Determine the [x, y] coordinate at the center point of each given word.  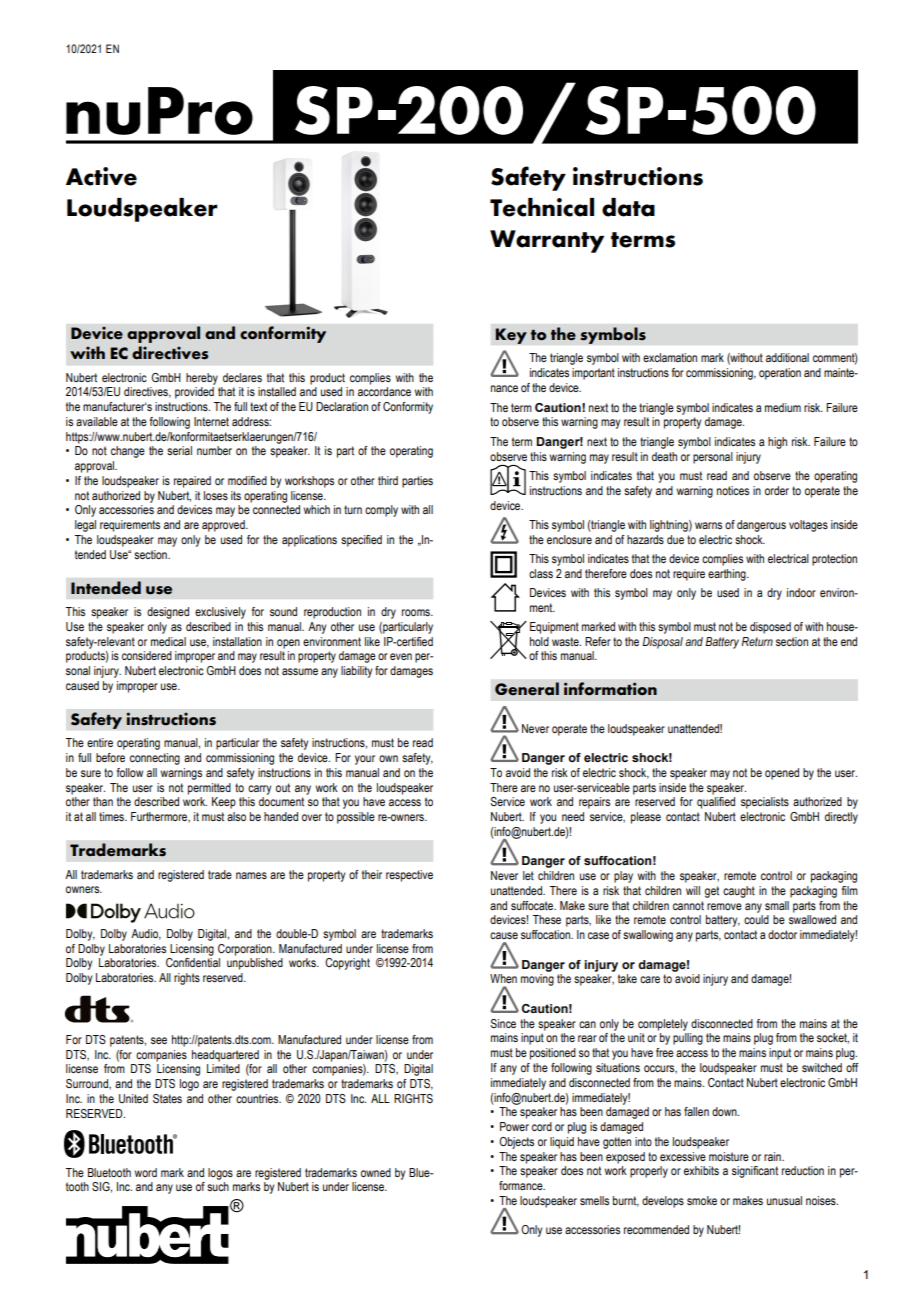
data [628, 207]
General [527, 689]
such [218, 1186]
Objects [516, 1143]
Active [101, 176]
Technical [542, 207]
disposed [770, 628]
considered [147, 655]
